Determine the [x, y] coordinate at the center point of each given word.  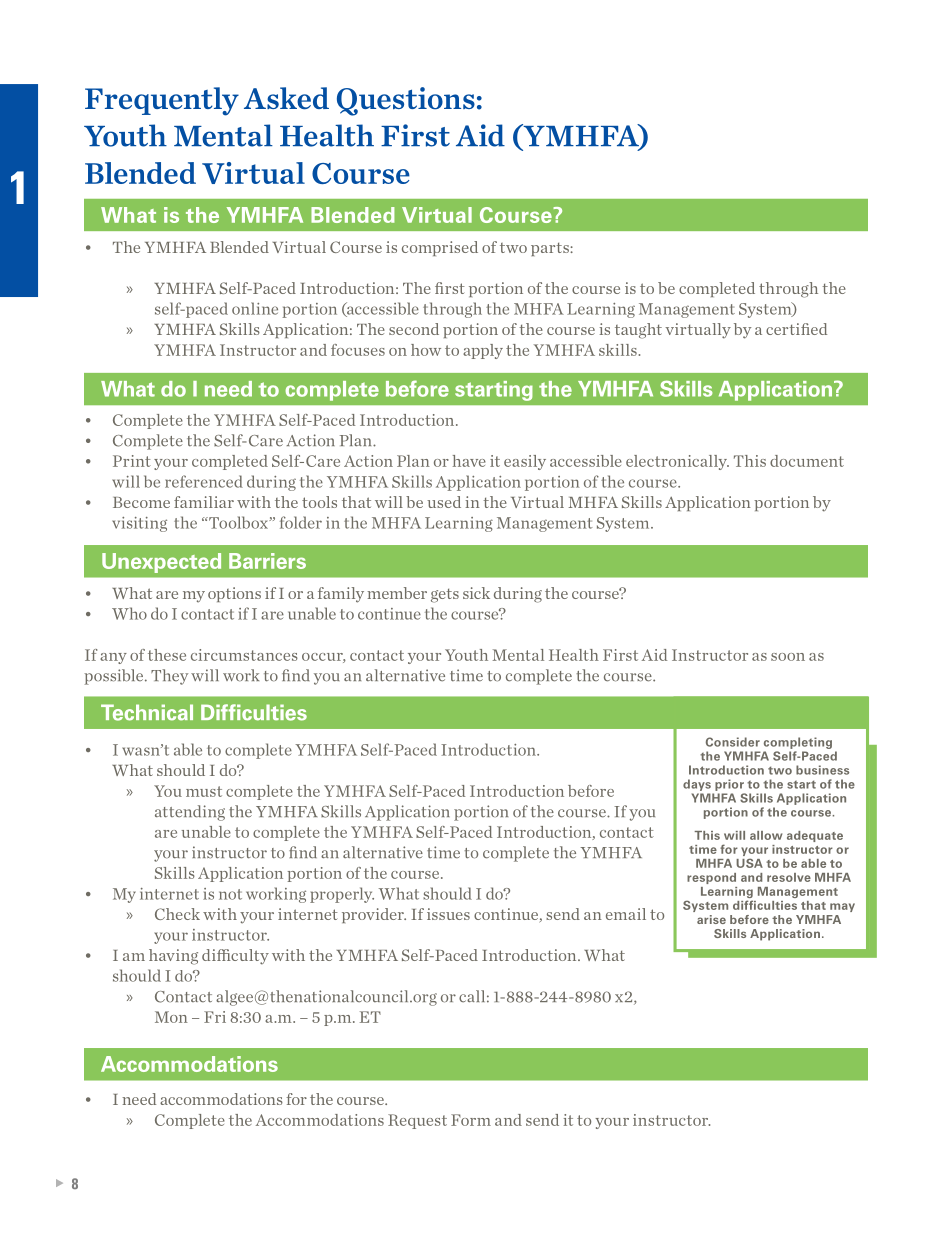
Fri [215, 1017]
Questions [406, 101]
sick [476, 593]
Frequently [162, 101]
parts [551, 249]
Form [471, 1120]
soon [788, 657]
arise [711, 919]
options [234, 594]
